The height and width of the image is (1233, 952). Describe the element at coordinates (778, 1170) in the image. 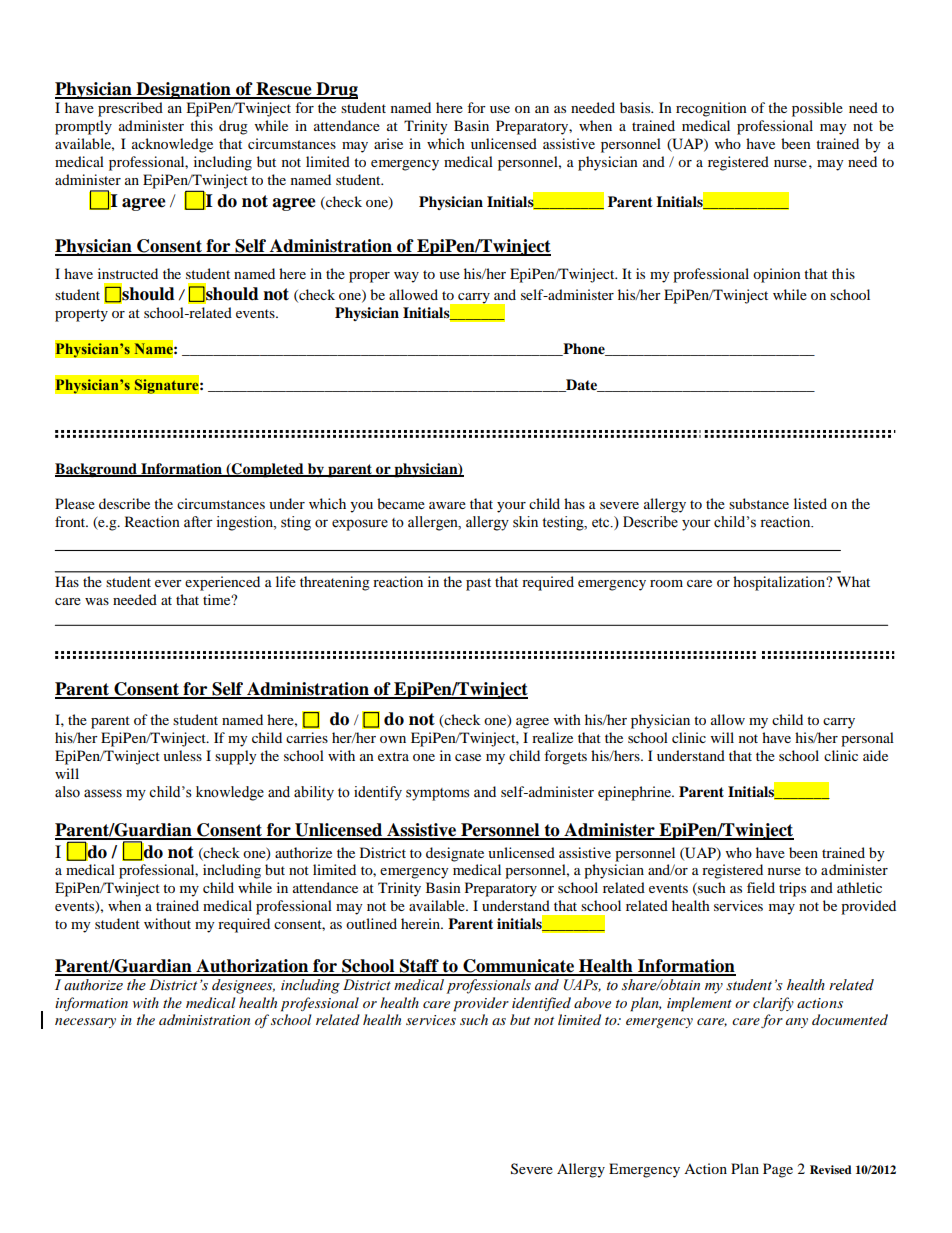

I see `Page` at that location.
